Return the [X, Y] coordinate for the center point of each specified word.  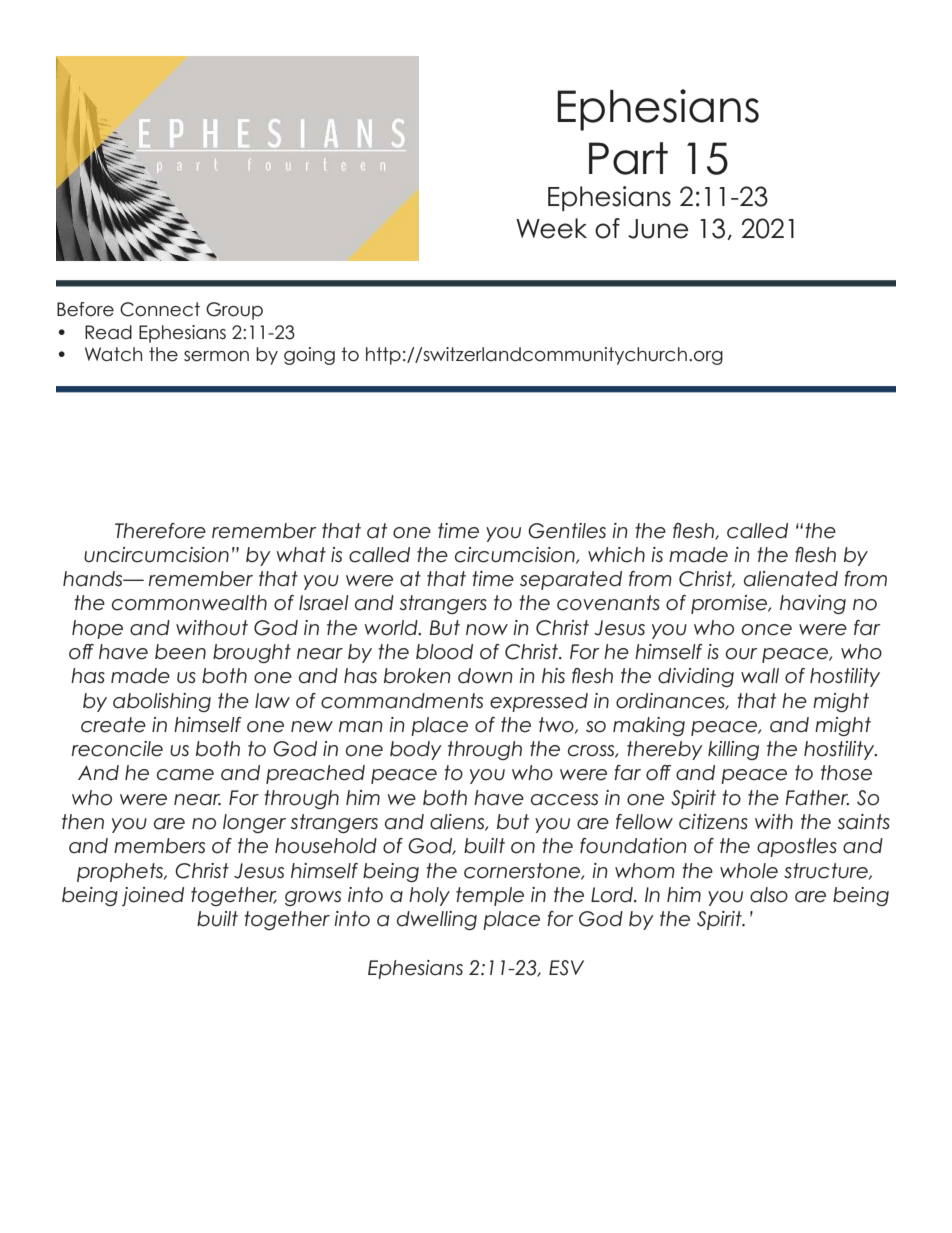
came [185, 775]
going [309, 356]
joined [153, 896]
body [416, 750]
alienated [791, 579]
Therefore [160, 531]
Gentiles [567, 531]
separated [571, 580]
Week [551, 228]
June [658, 229]
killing [733, 750]
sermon [216, 356]
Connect [160, 309]
